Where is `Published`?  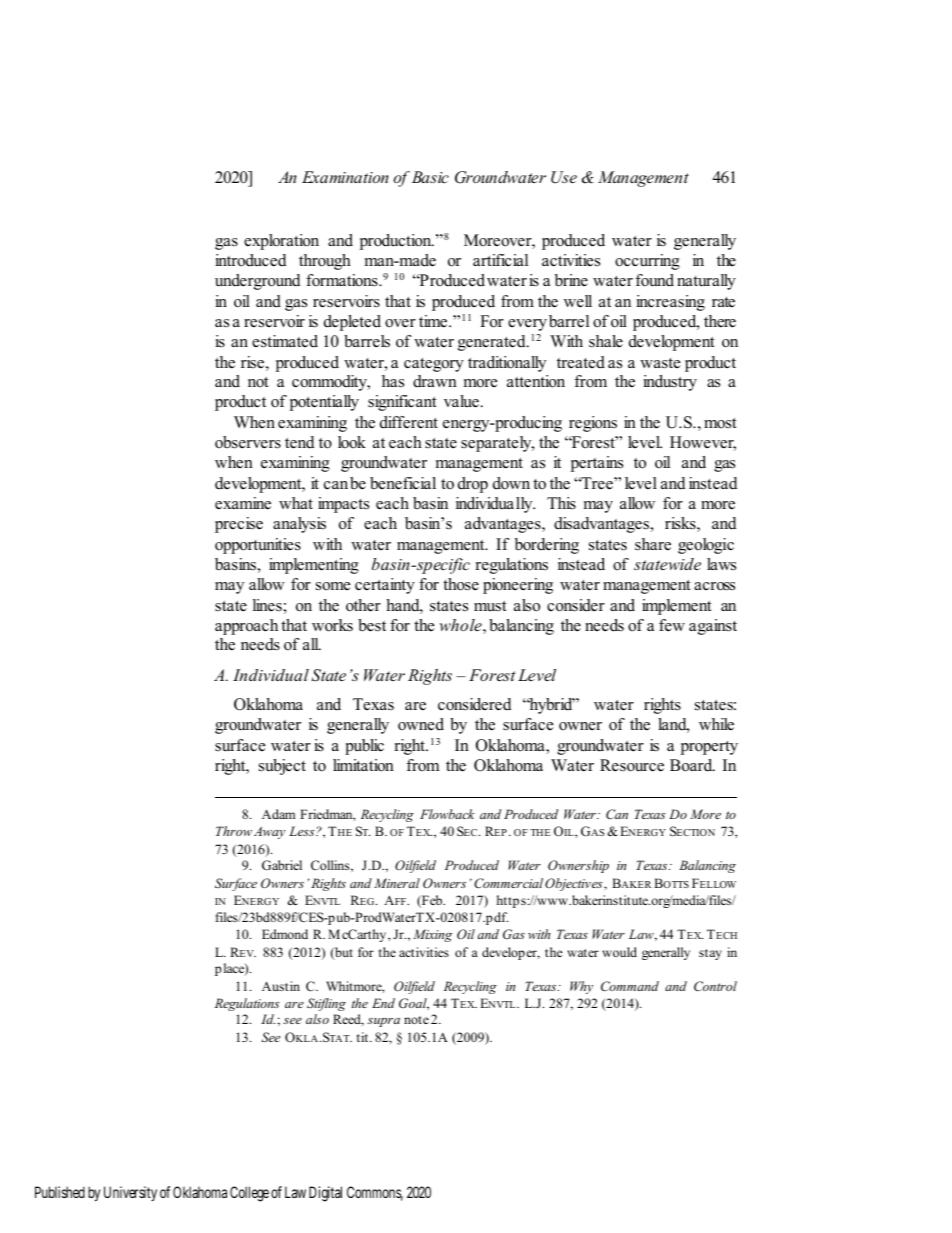 Published is located at coordinates (60, 1192).
